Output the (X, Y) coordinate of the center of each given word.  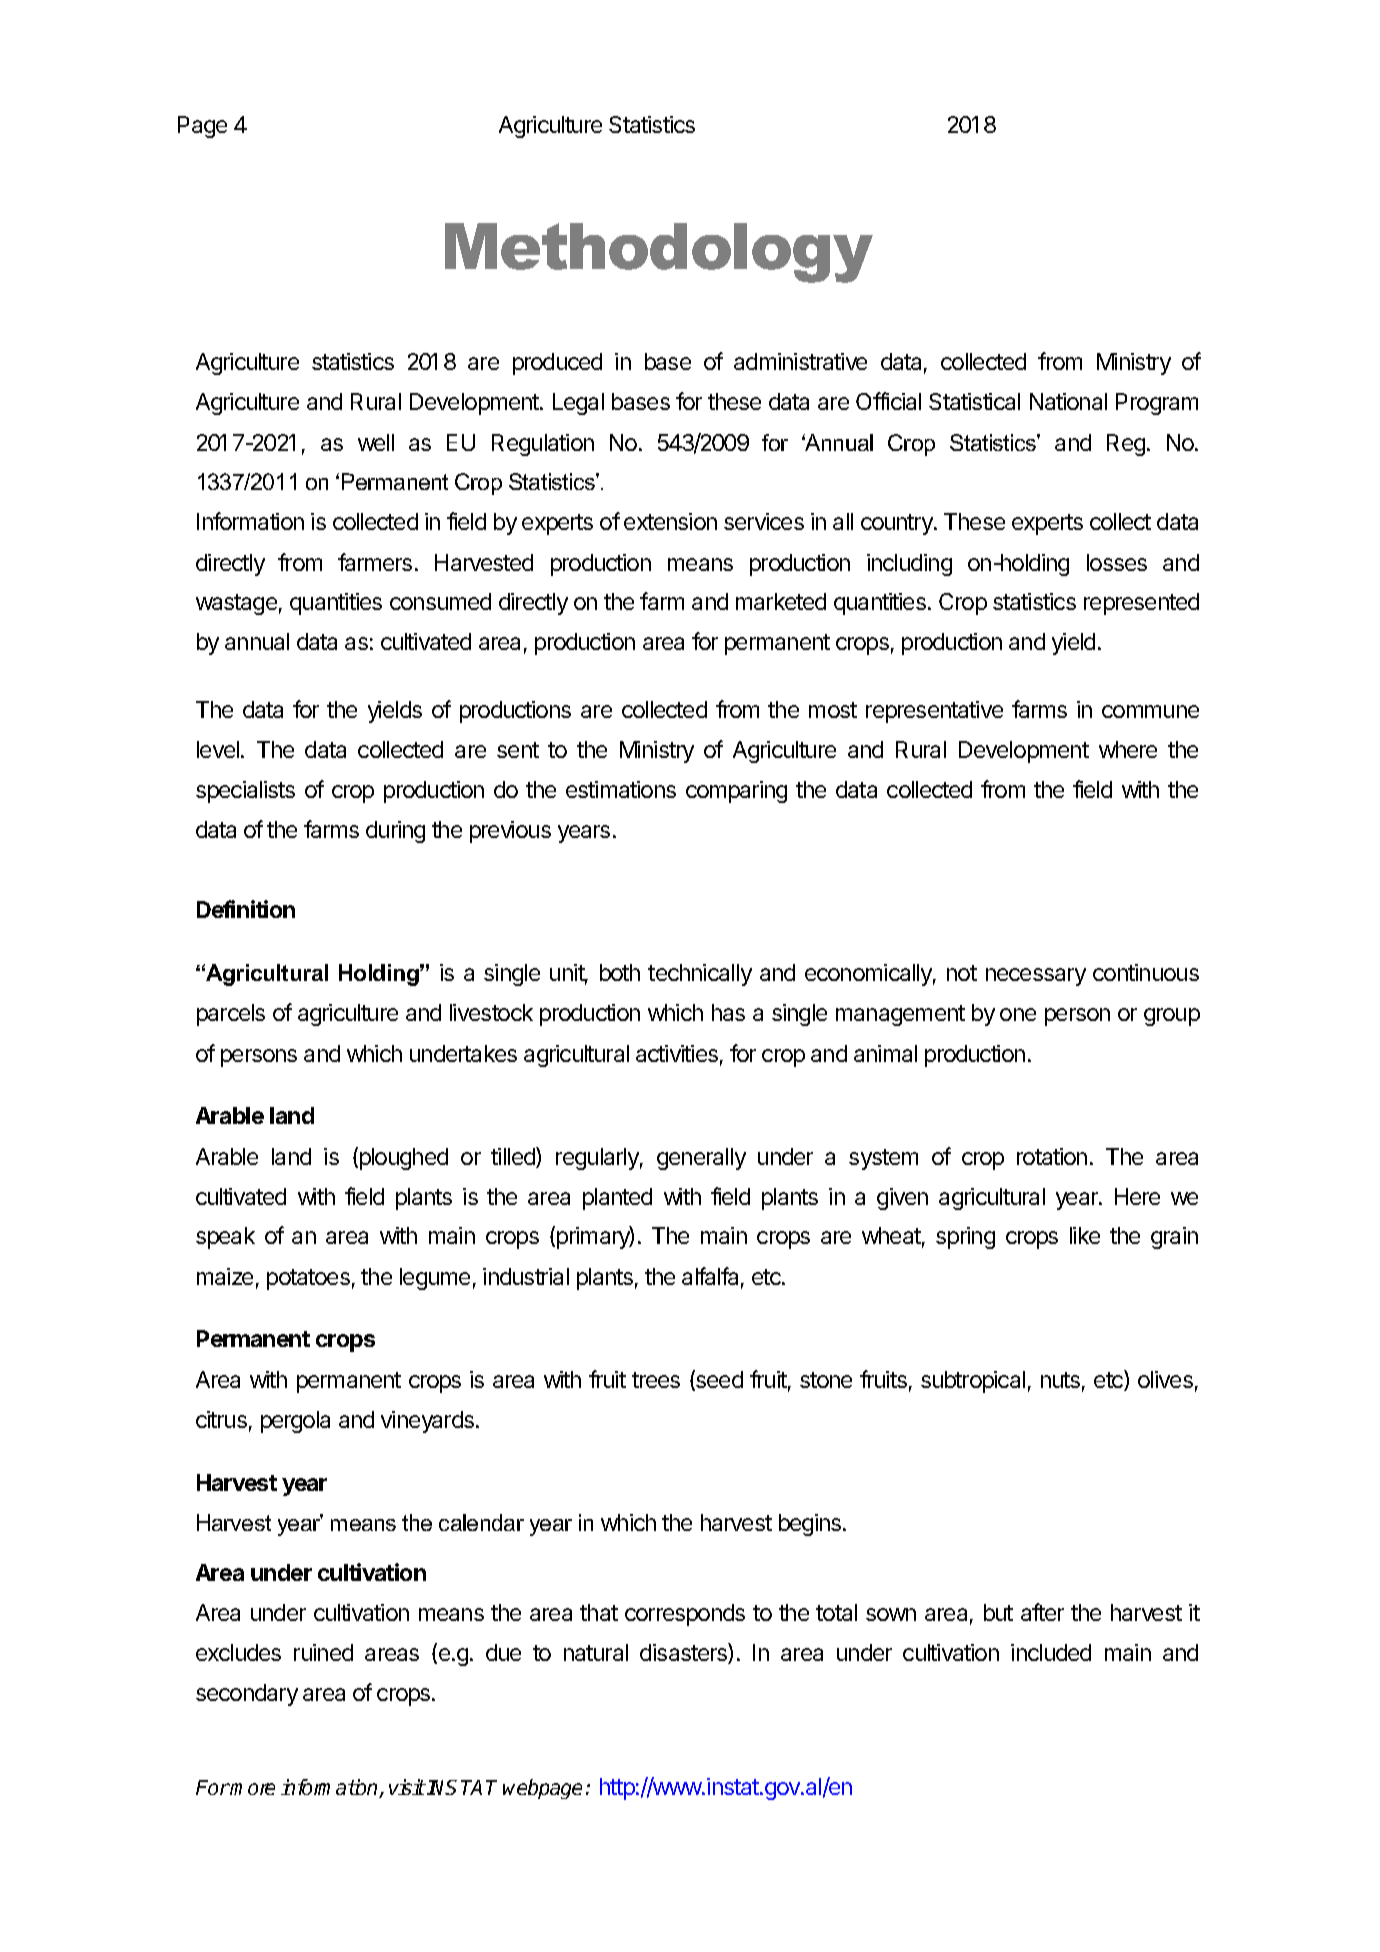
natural (596, 1652)
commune (1150, 711)
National (1068, 401)
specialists (245, 792)
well (376, 442)
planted (617, 1199)
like (1085, 1235)
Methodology (659, 253)
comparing (736, 792)
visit (407, 1787)
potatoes (308, 1279)
